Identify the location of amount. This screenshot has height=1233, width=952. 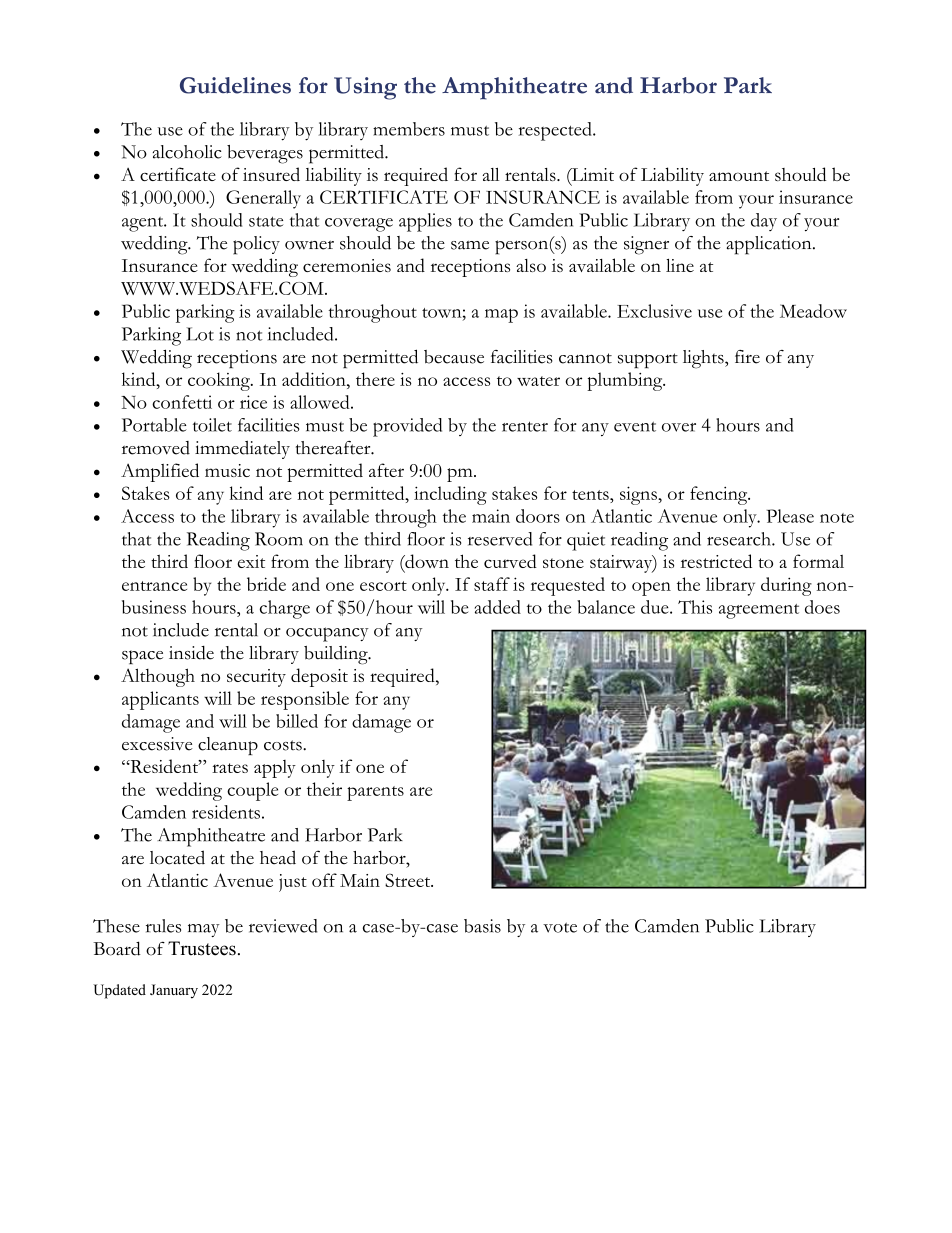
(739, 176).
